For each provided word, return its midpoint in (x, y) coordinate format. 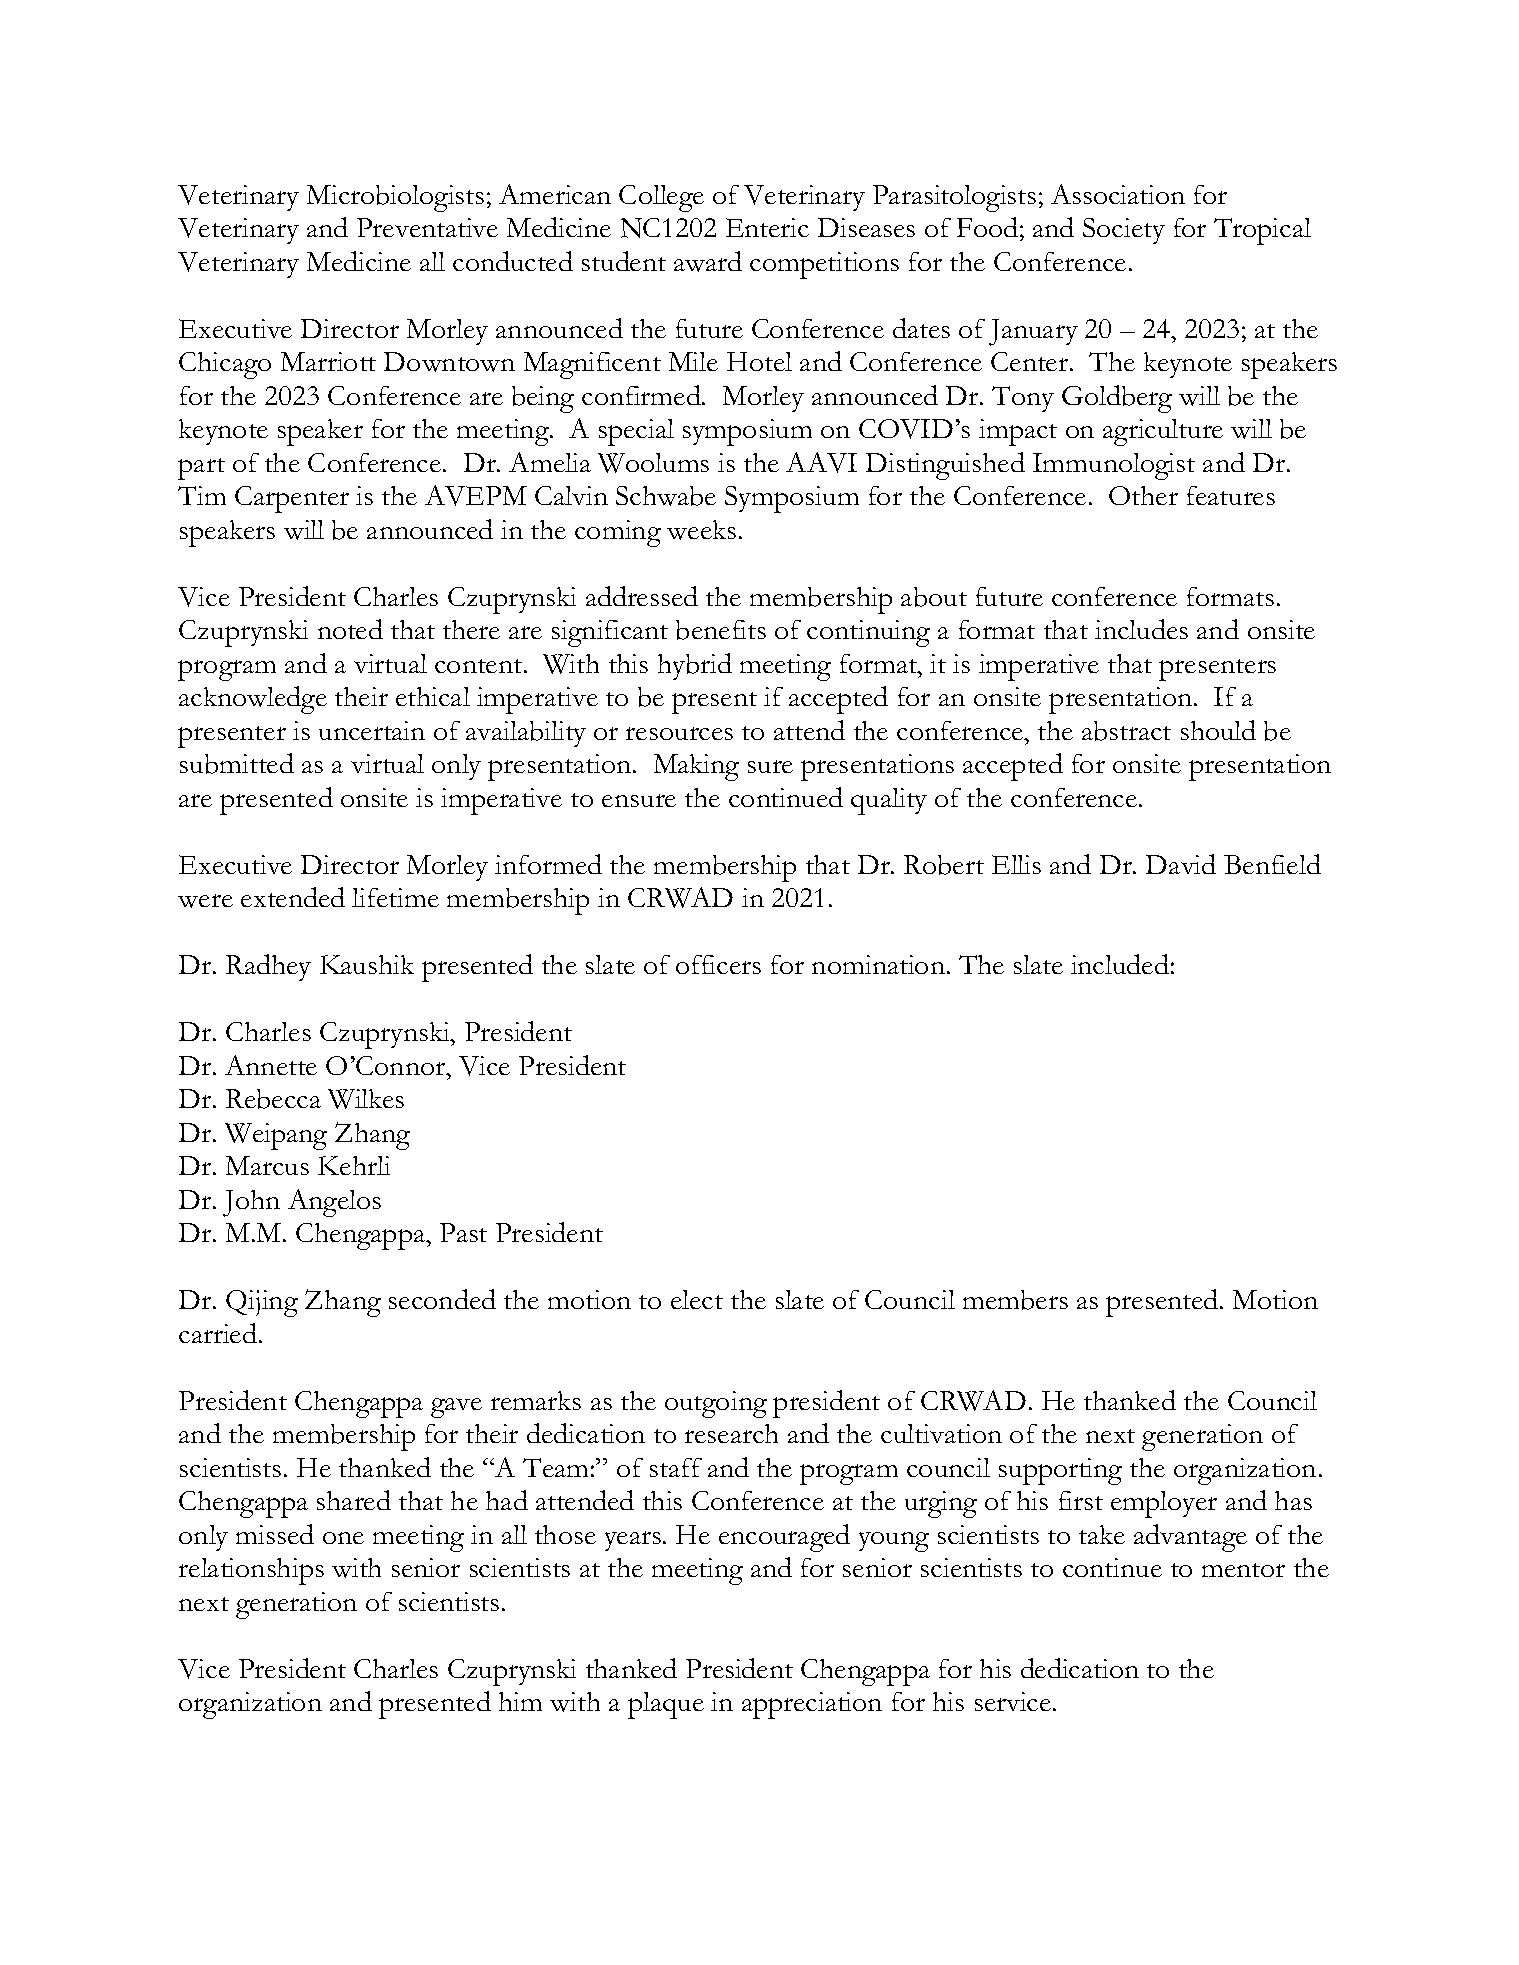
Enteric (767, 227)
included (1120, 964)
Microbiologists (395, 198)
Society (1124, 231)
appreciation (812, 1705)
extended (293, 897)
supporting (1060, 1471)
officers (718, 964)
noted (350, 629)
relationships (251, 1571)
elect (697, 1299)
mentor (1243, 1570)
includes (1141, 629)
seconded (442, 1299)
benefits (721, 630)
